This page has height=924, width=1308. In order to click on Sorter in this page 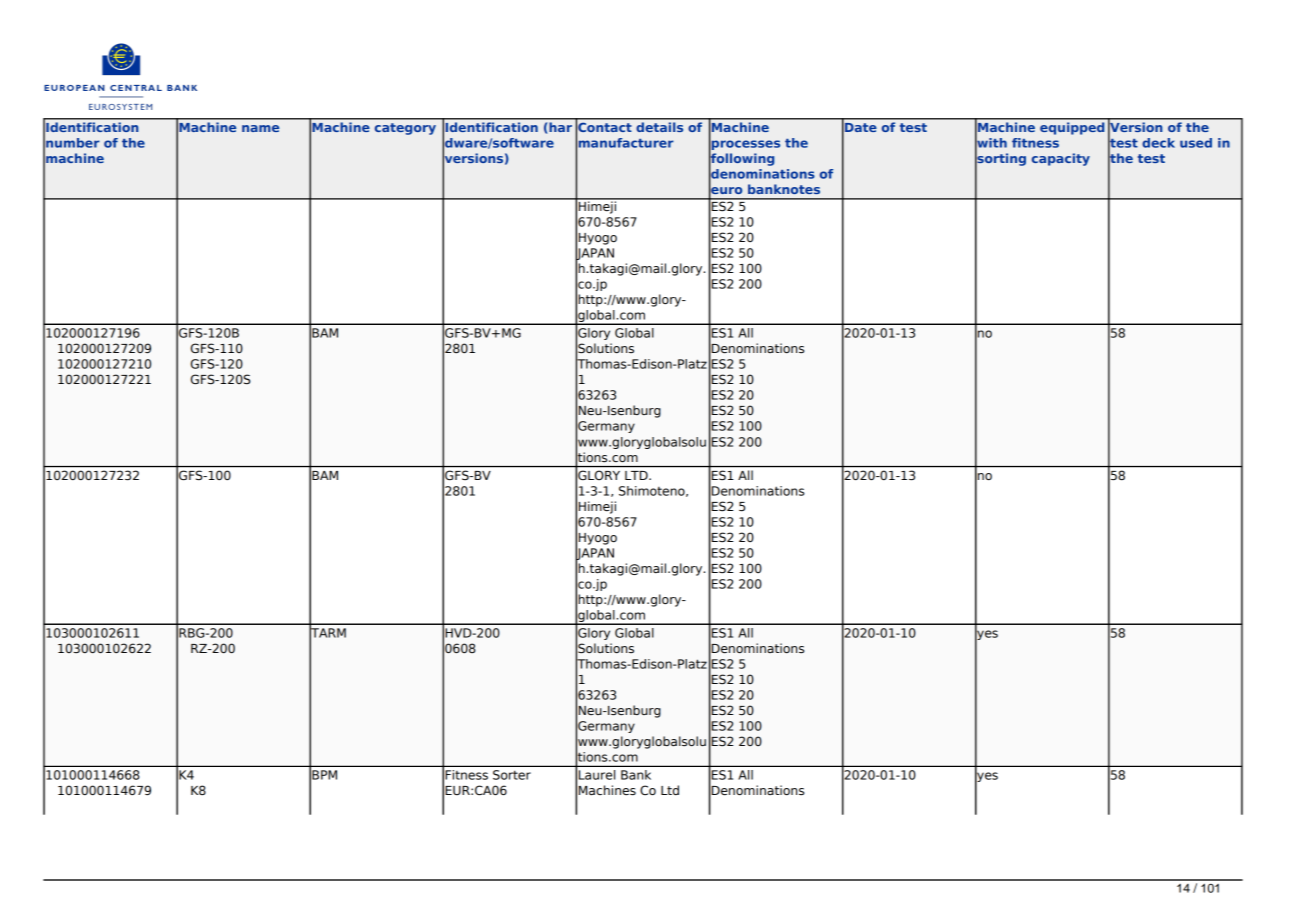, I will do `click(512, 775)`.
